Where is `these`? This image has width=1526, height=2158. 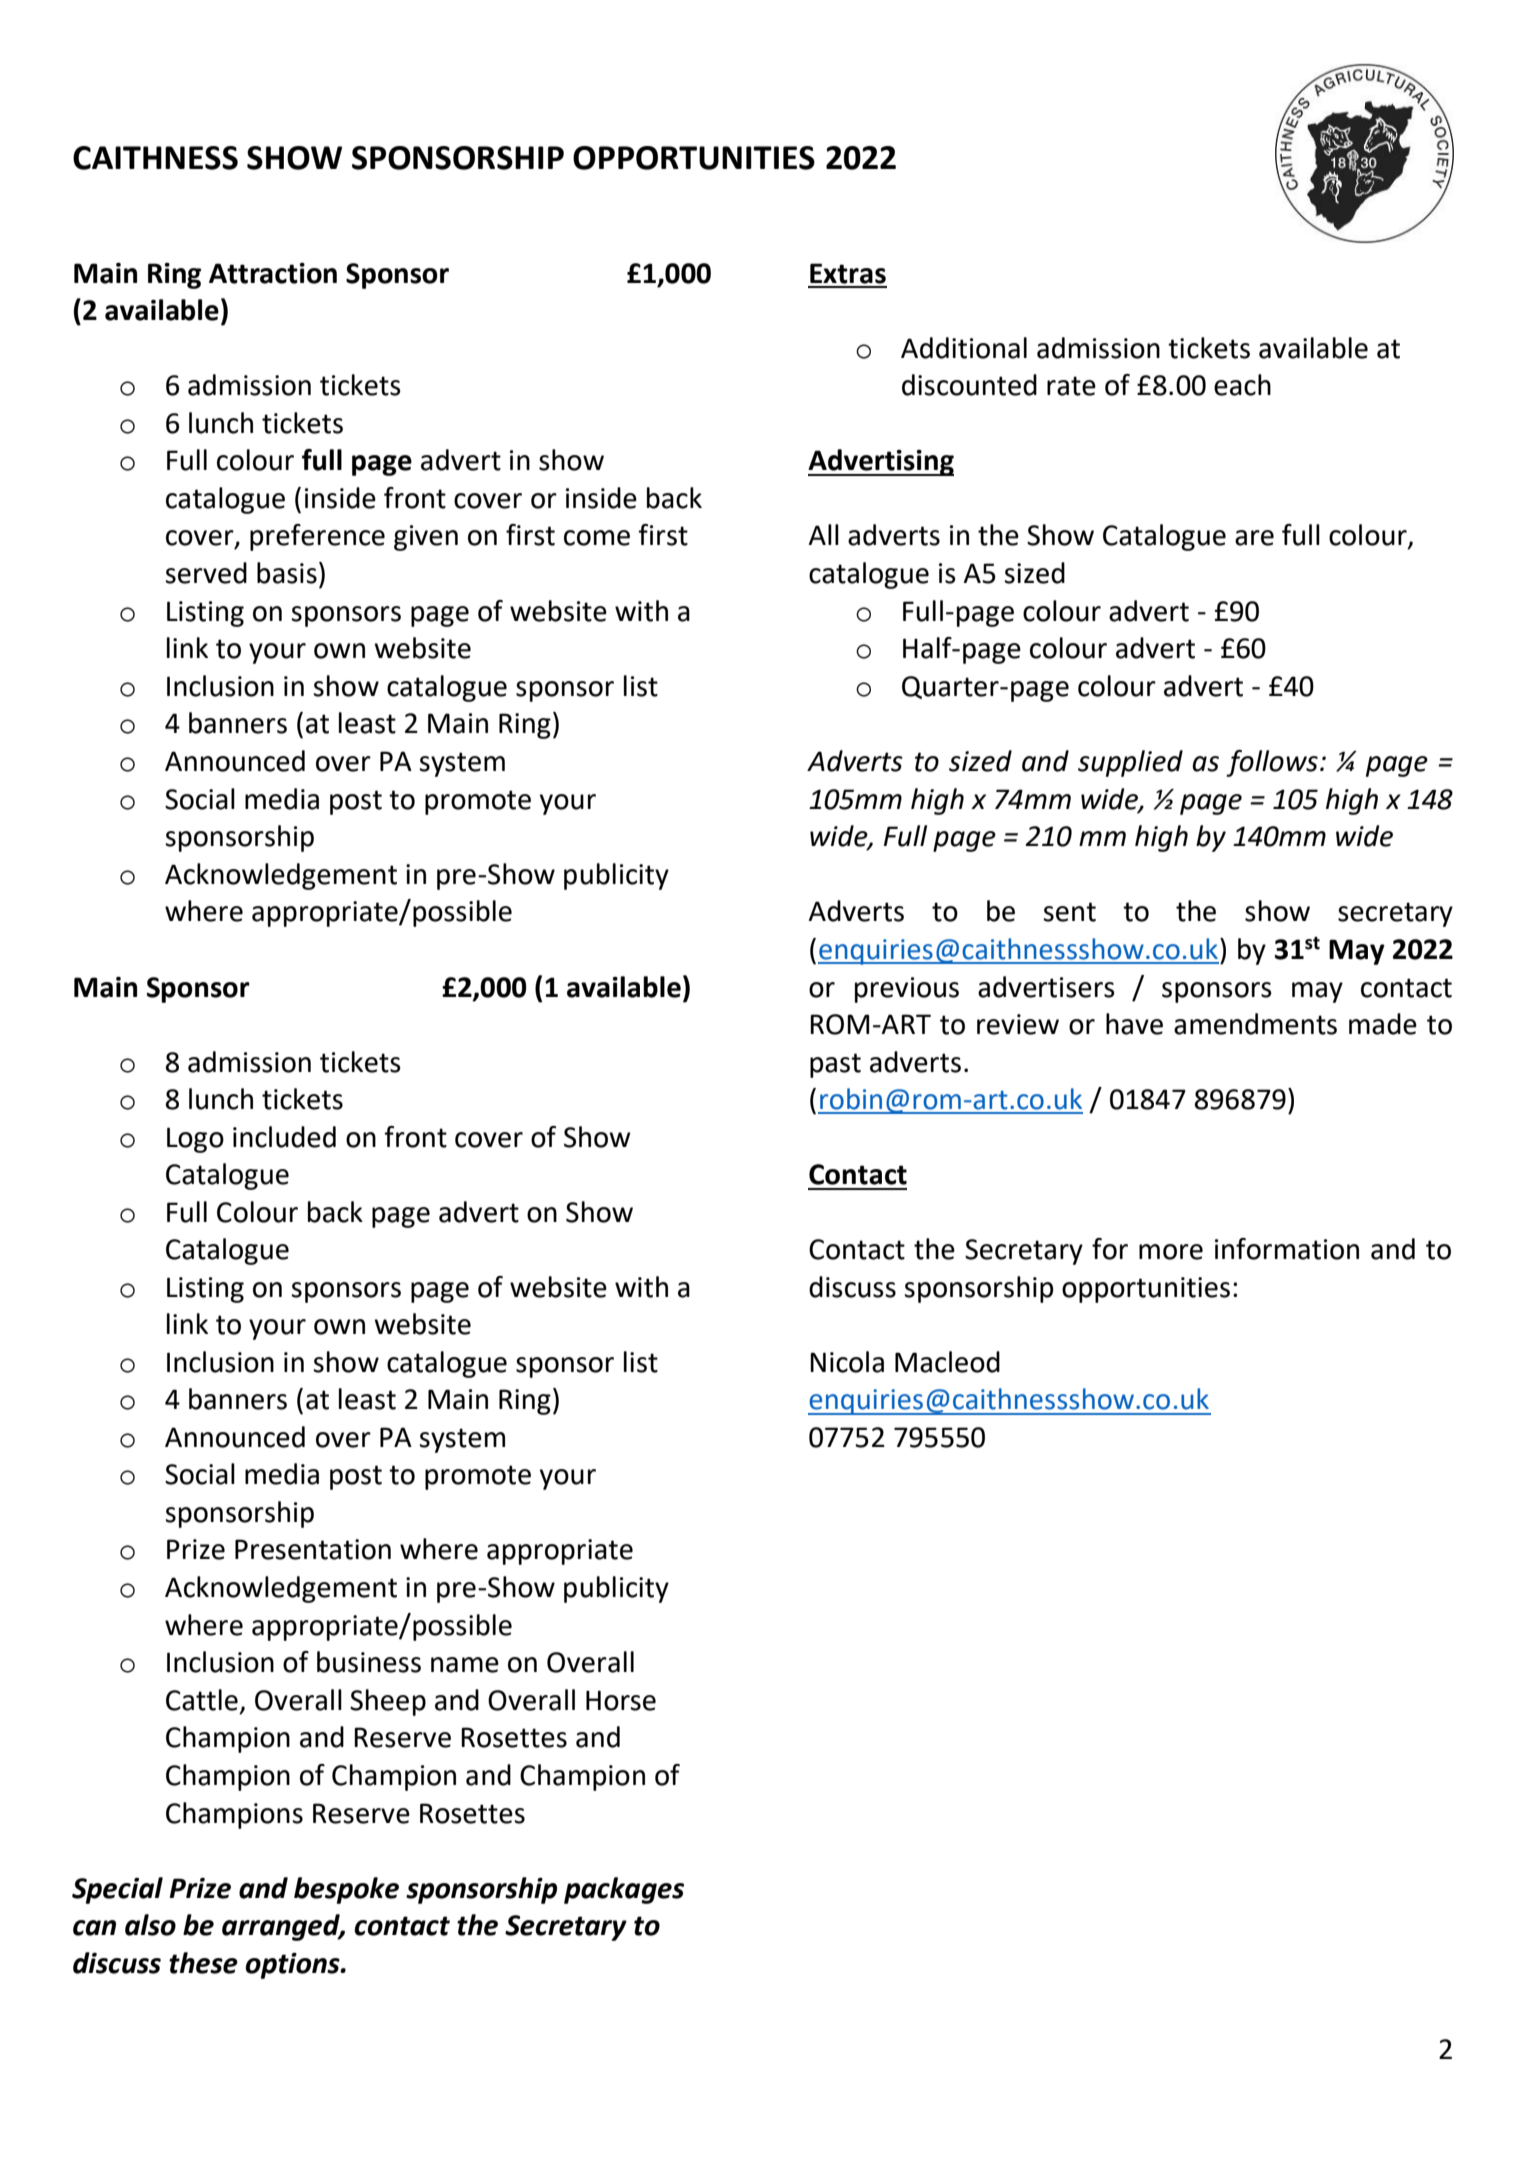
these is located at coordinates (203, 1963).
